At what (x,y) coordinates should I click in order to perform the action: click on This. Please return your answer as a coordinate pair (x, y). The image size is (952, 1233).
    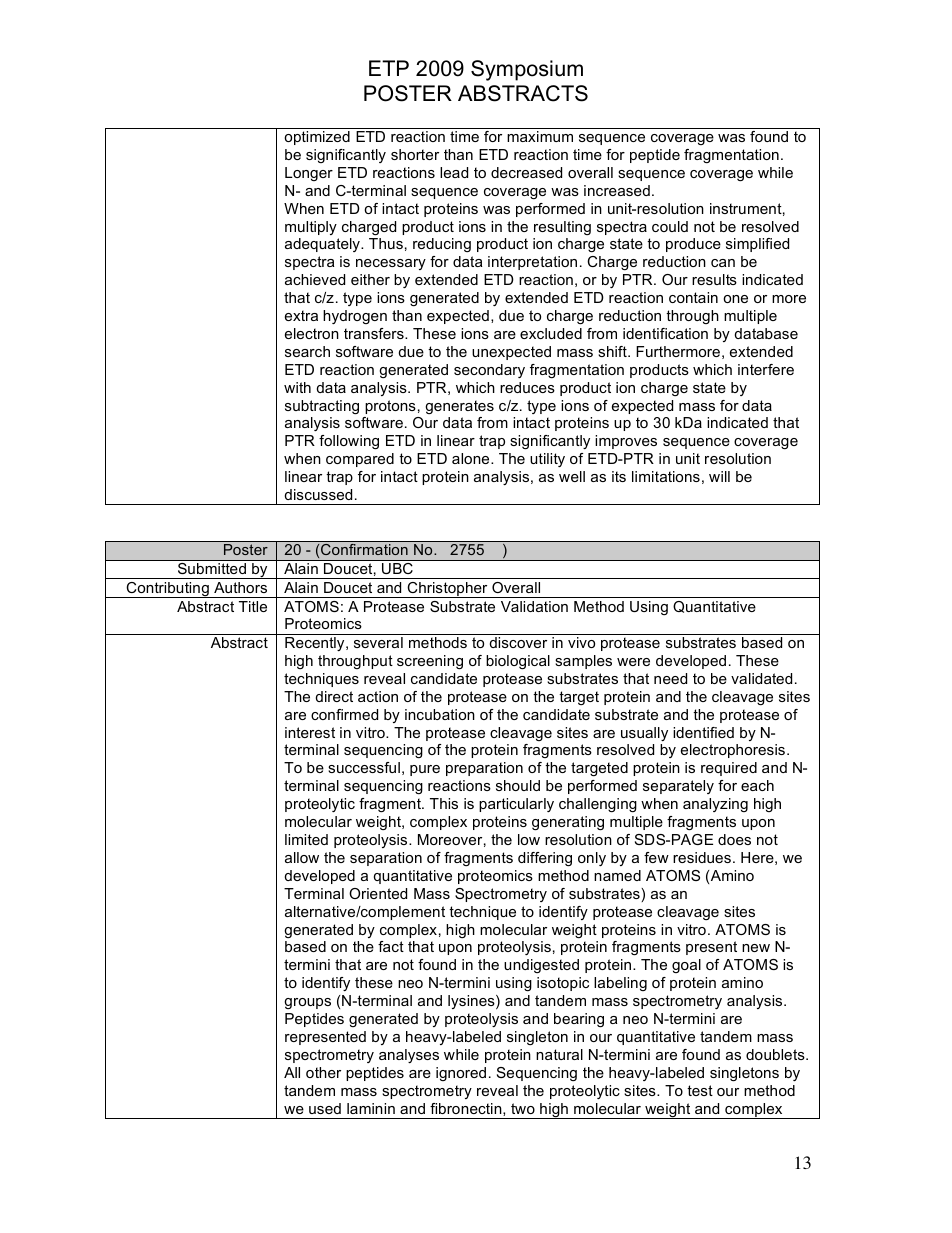
    Looking at the image, I should click on (444, 803).
